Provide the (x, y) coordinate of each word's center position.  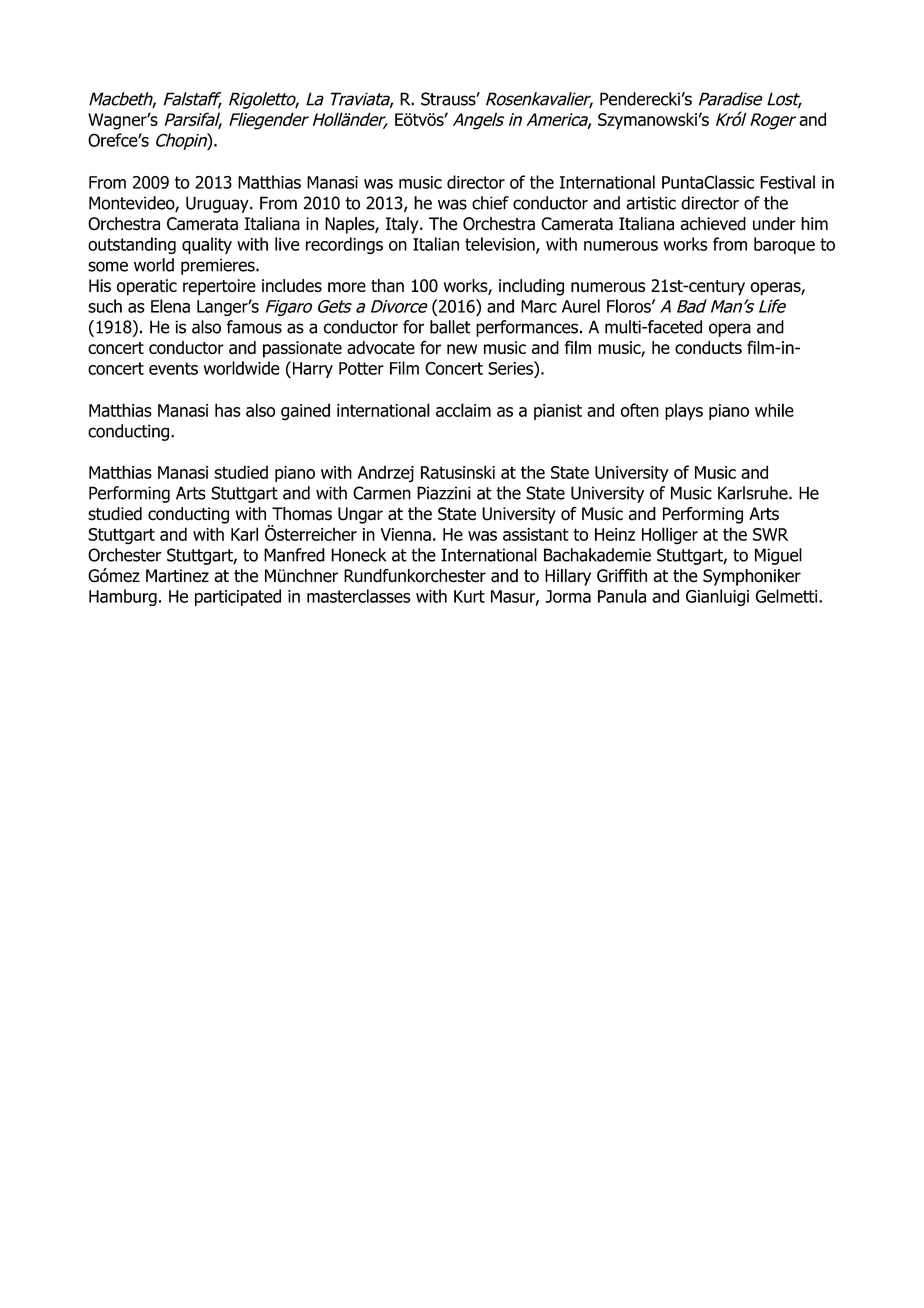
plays (684, 411)
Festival (787, 182)
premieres (219, 266)
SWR (770, 534)
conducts (708, 347)
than (387, 285)
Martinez (177, 576)
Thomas (302, 514)
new (462, 349)
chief (490, 203)
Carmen (382, 493)
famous (254, 327)
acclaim (463, 410)
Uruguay (218, 204)
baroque (784, 245)
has (228, 410)
